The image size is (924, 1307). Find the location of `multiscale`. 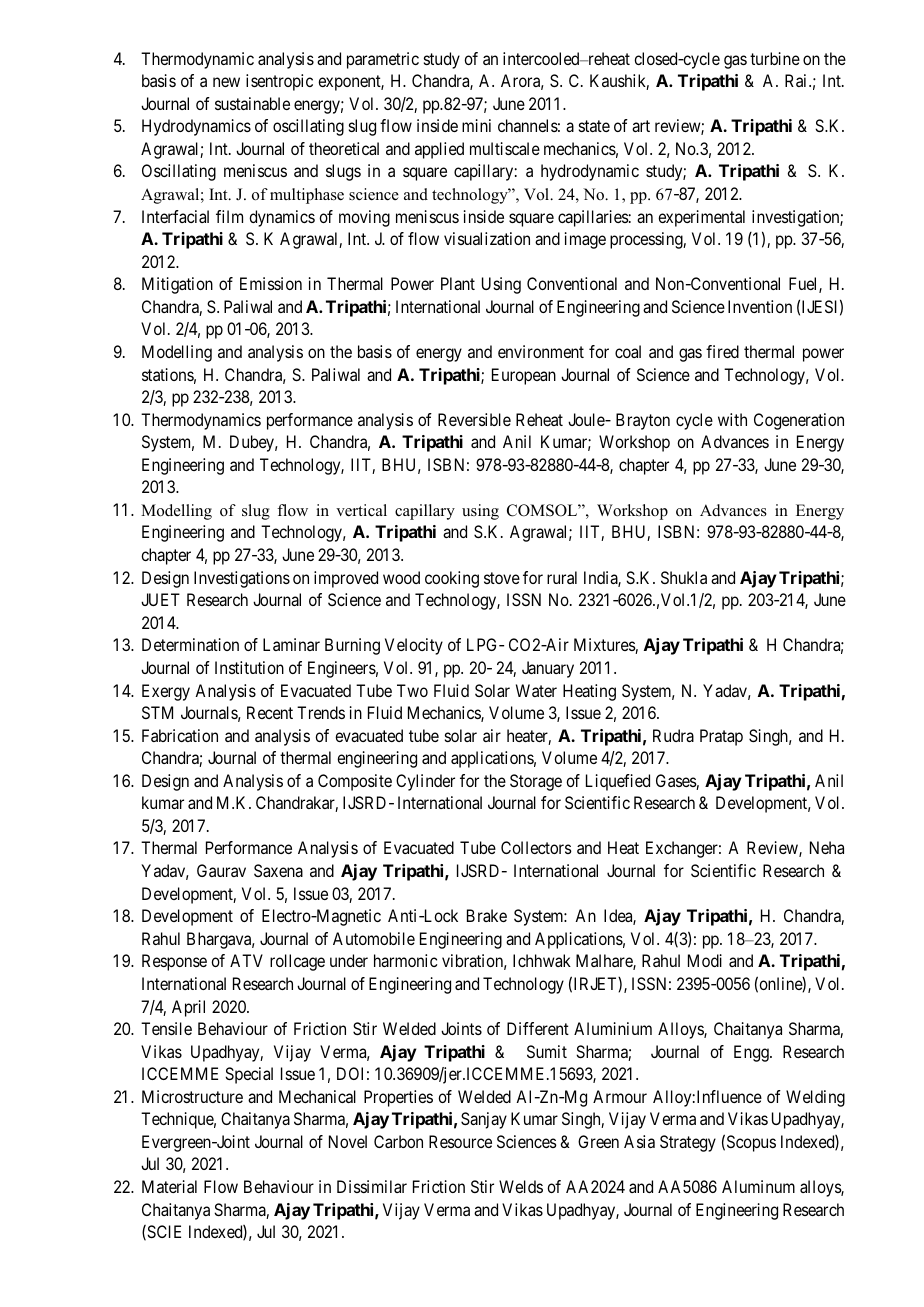

multiscale is located at coordinates (505, 148).
